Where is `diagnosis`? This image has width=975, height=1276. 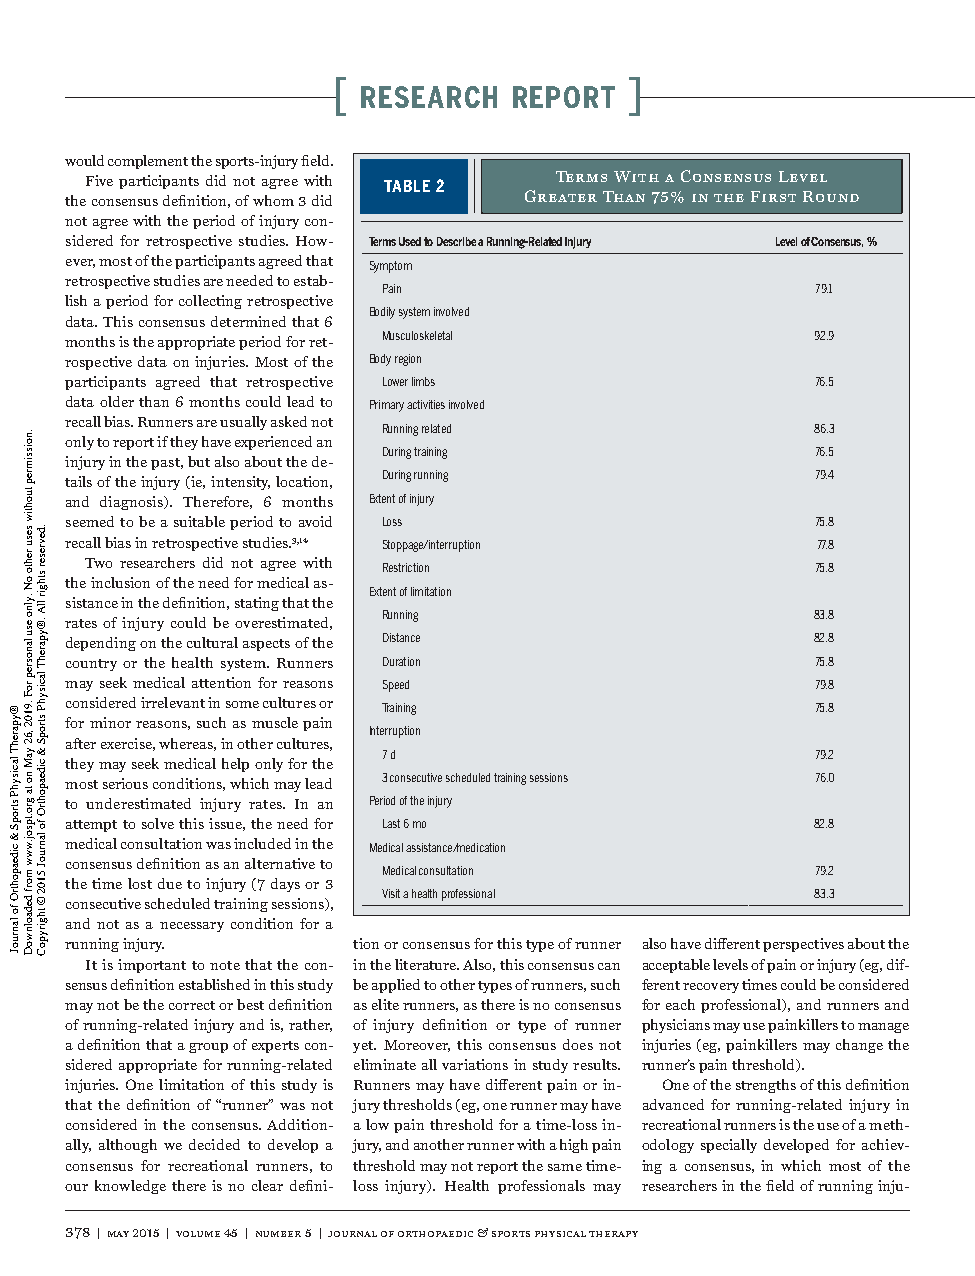
diagnosis is located at coordinates (133, 503).
